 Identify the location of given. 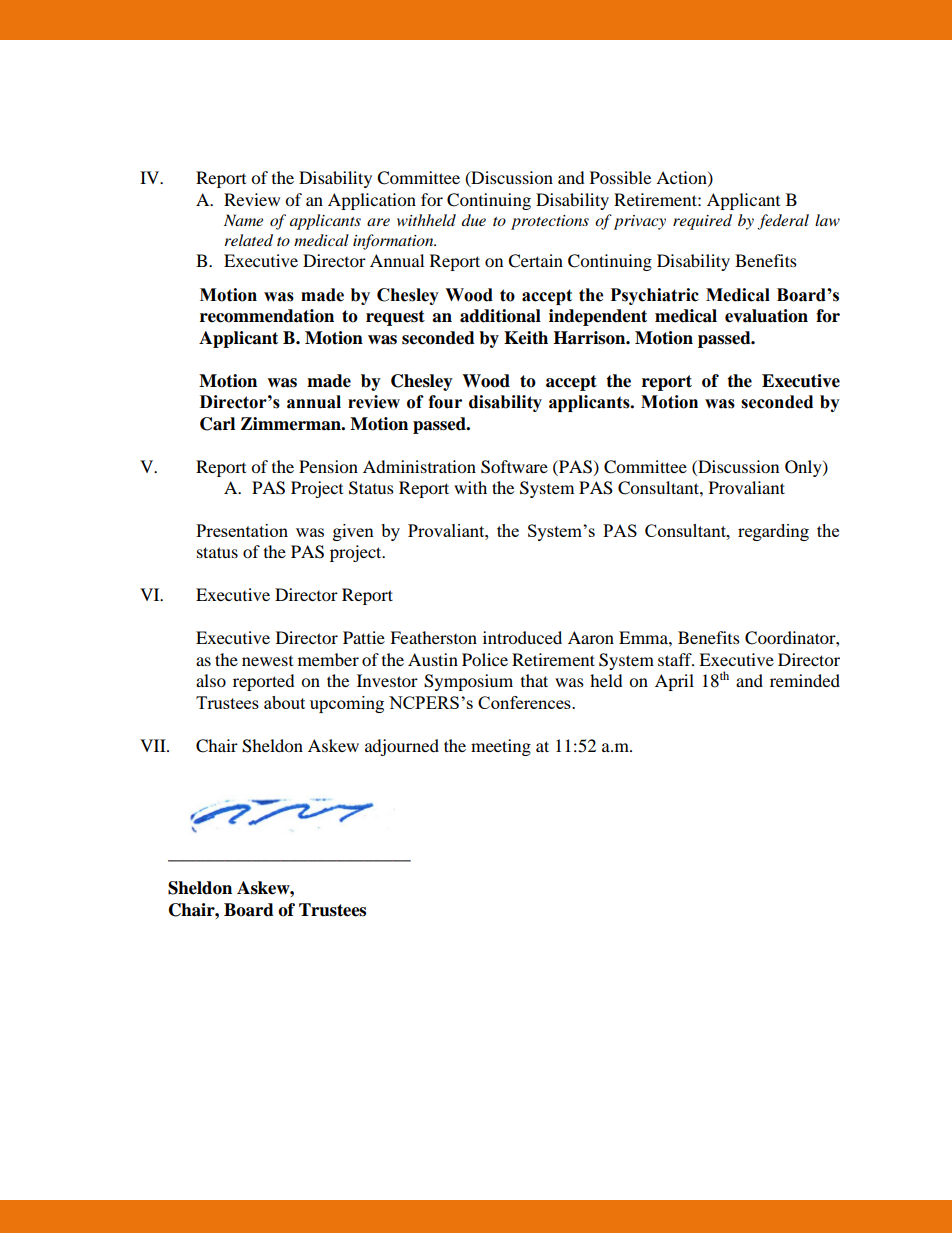
(353, 532).
